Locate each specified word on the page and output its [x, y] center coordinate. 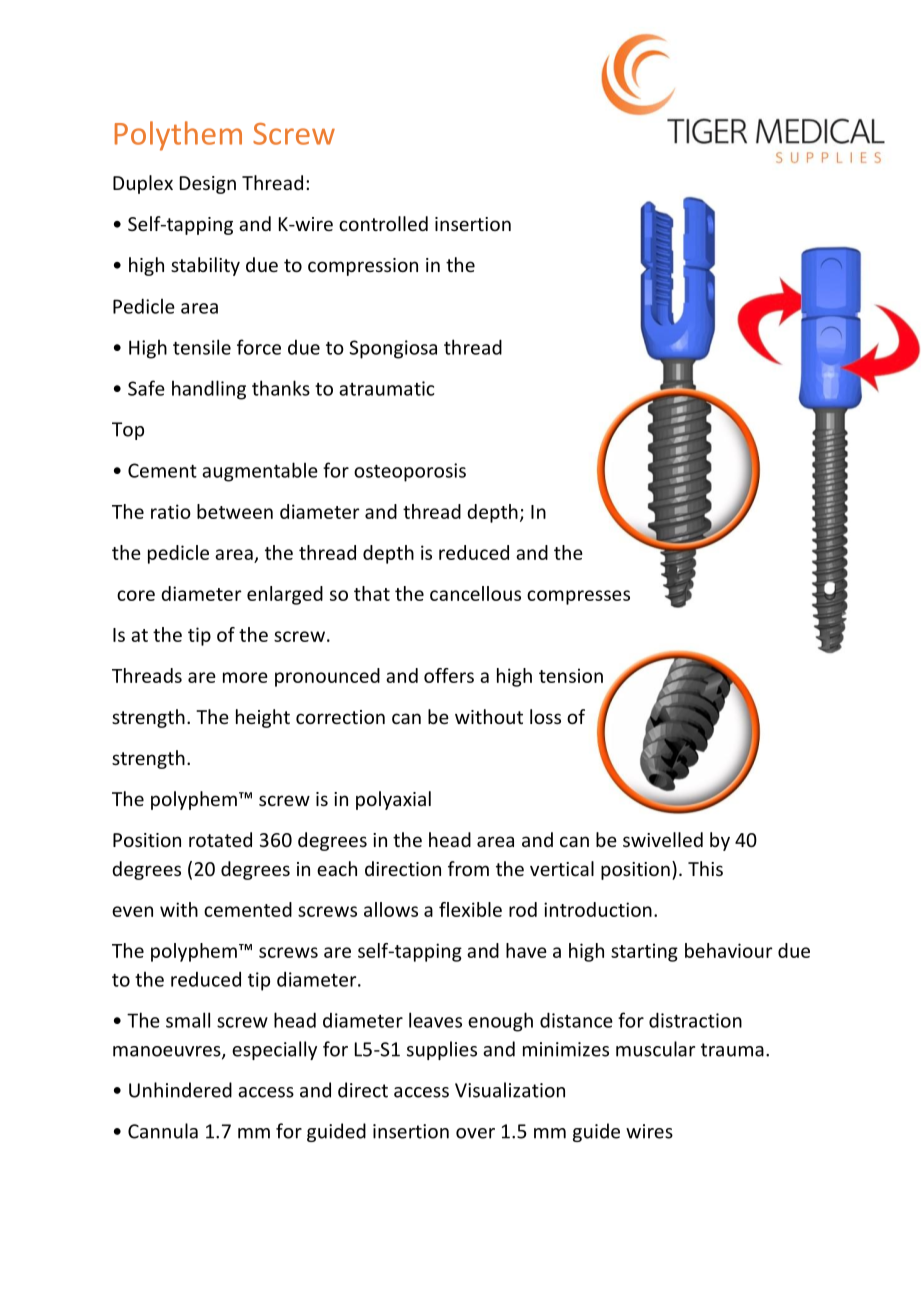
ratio [171, 511]
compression [363, 267]
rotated [220, 839]
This [705, 868]
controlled [383, 223]
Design [208, 185]
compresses [578, 597]
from [468, 868]
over [475, 1133]
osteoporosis [410, 472]
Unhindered [180, 1090]
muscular [655, 1049]
